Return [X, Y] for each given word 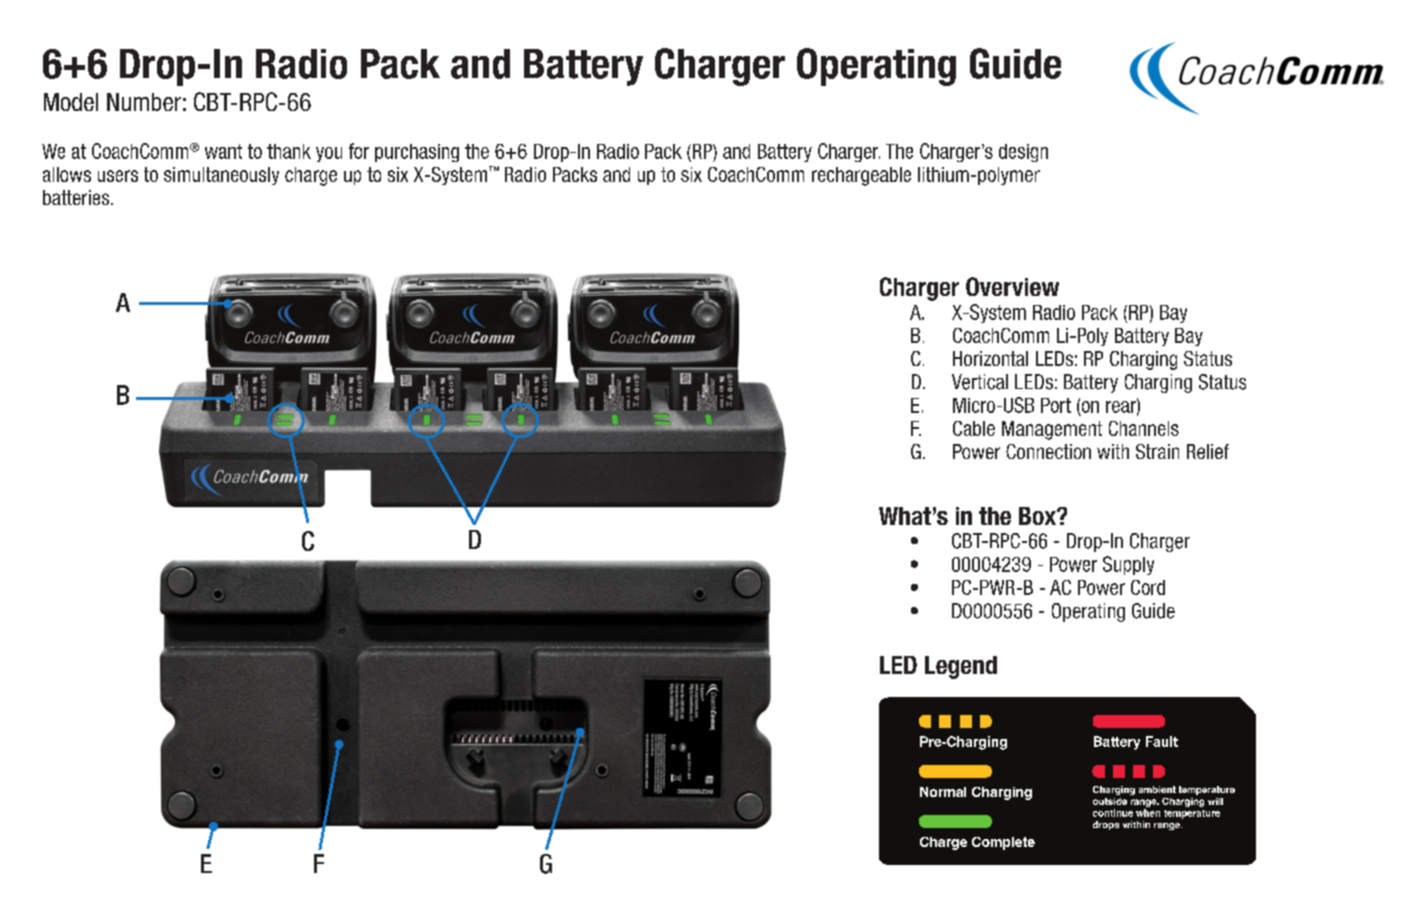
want [223, 151]
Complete [1003, 843]
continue [1113, 813]
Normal [943, 792]
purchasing [417, 153]
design [1023, 153]
